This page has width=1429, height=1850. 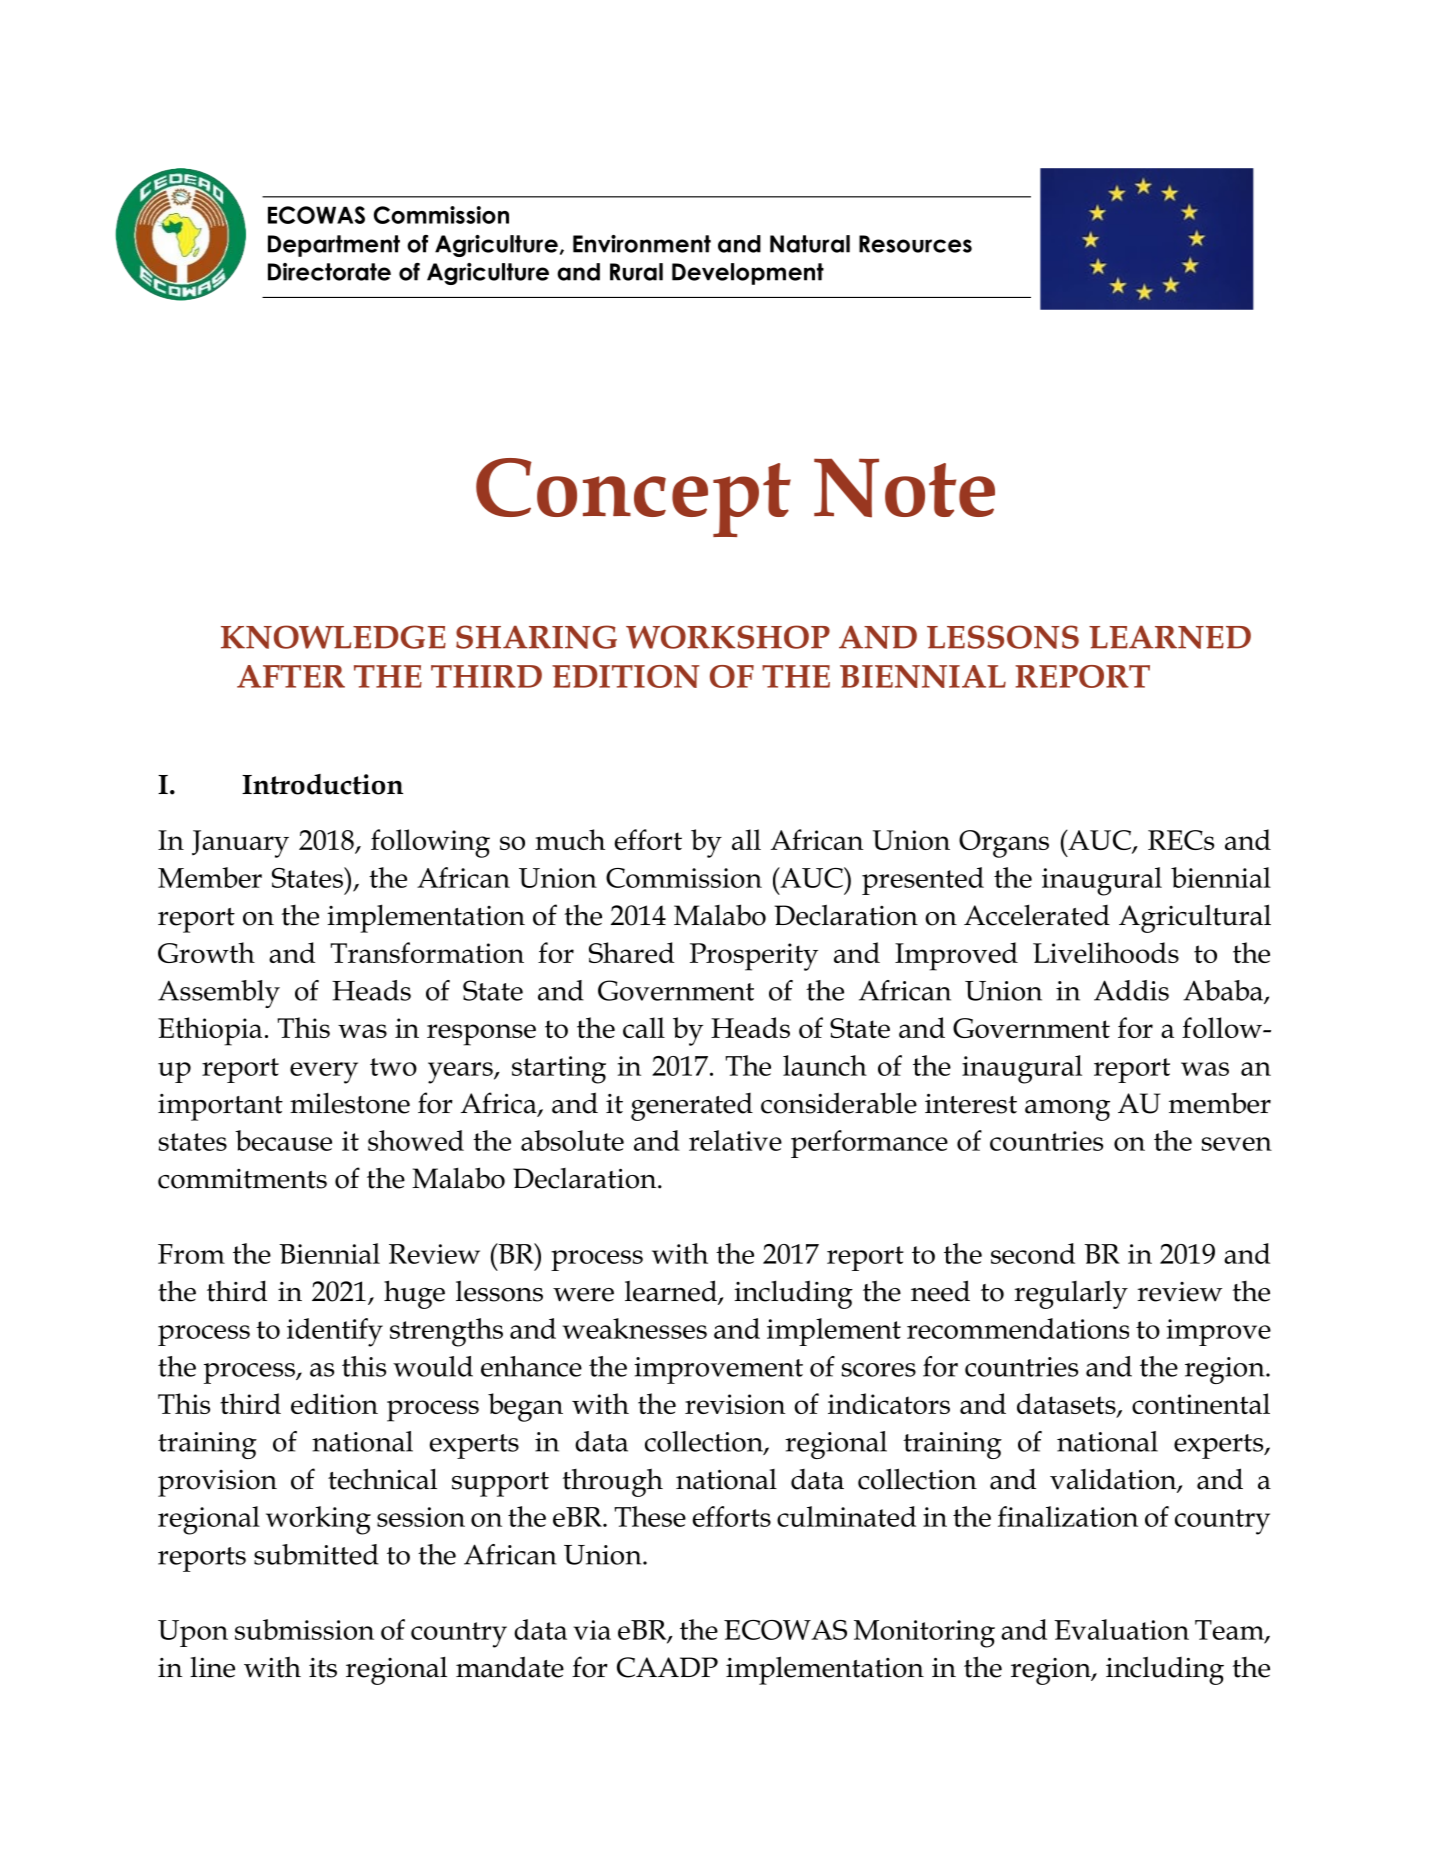 What do you see at coordinates (427, 952) in the page?
I see `Transformation` at bounding box center [427, 952].
